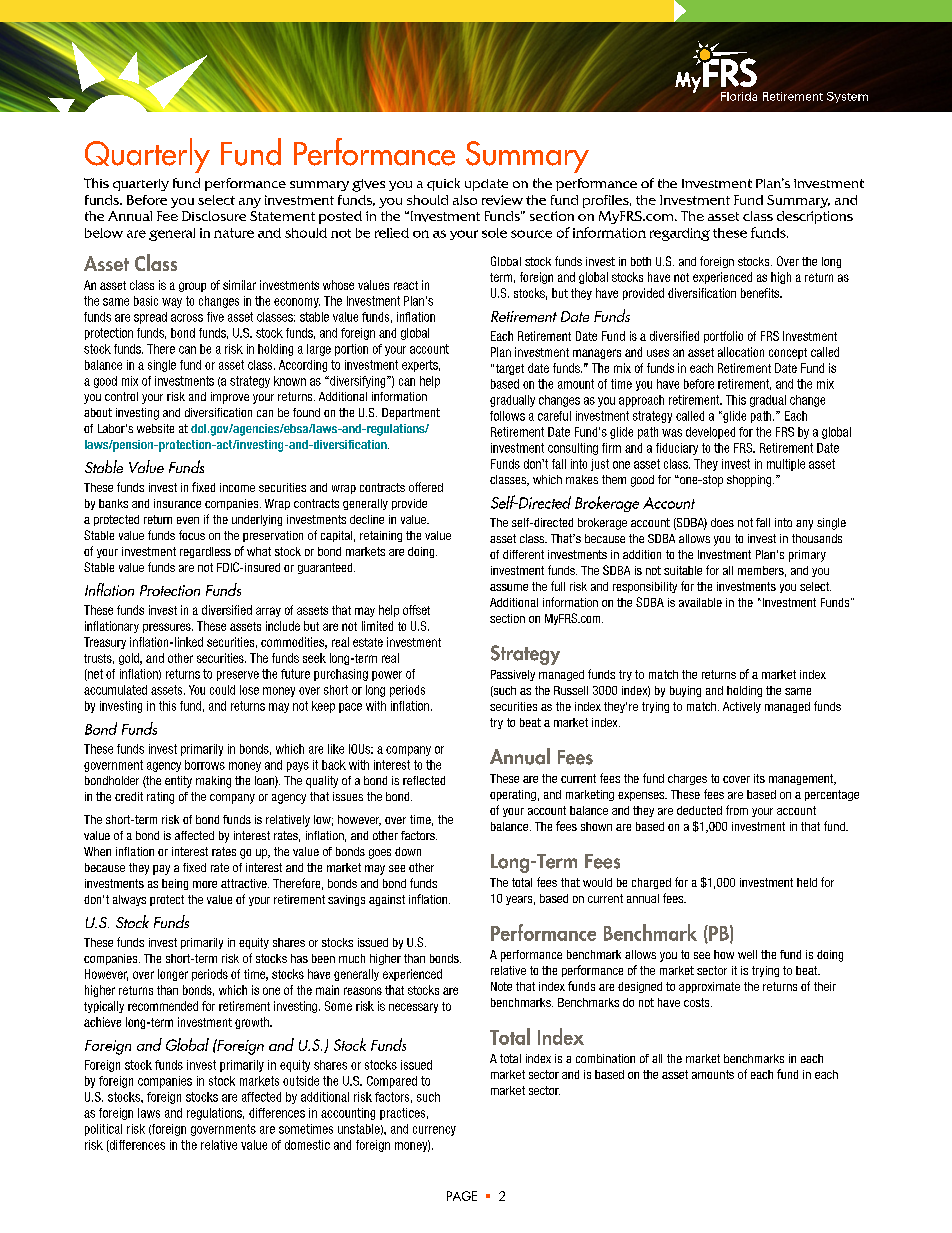  What do you see at coordinates (387, 900) in the screenshot?
I see `against` at bounding box center [387, 900].
